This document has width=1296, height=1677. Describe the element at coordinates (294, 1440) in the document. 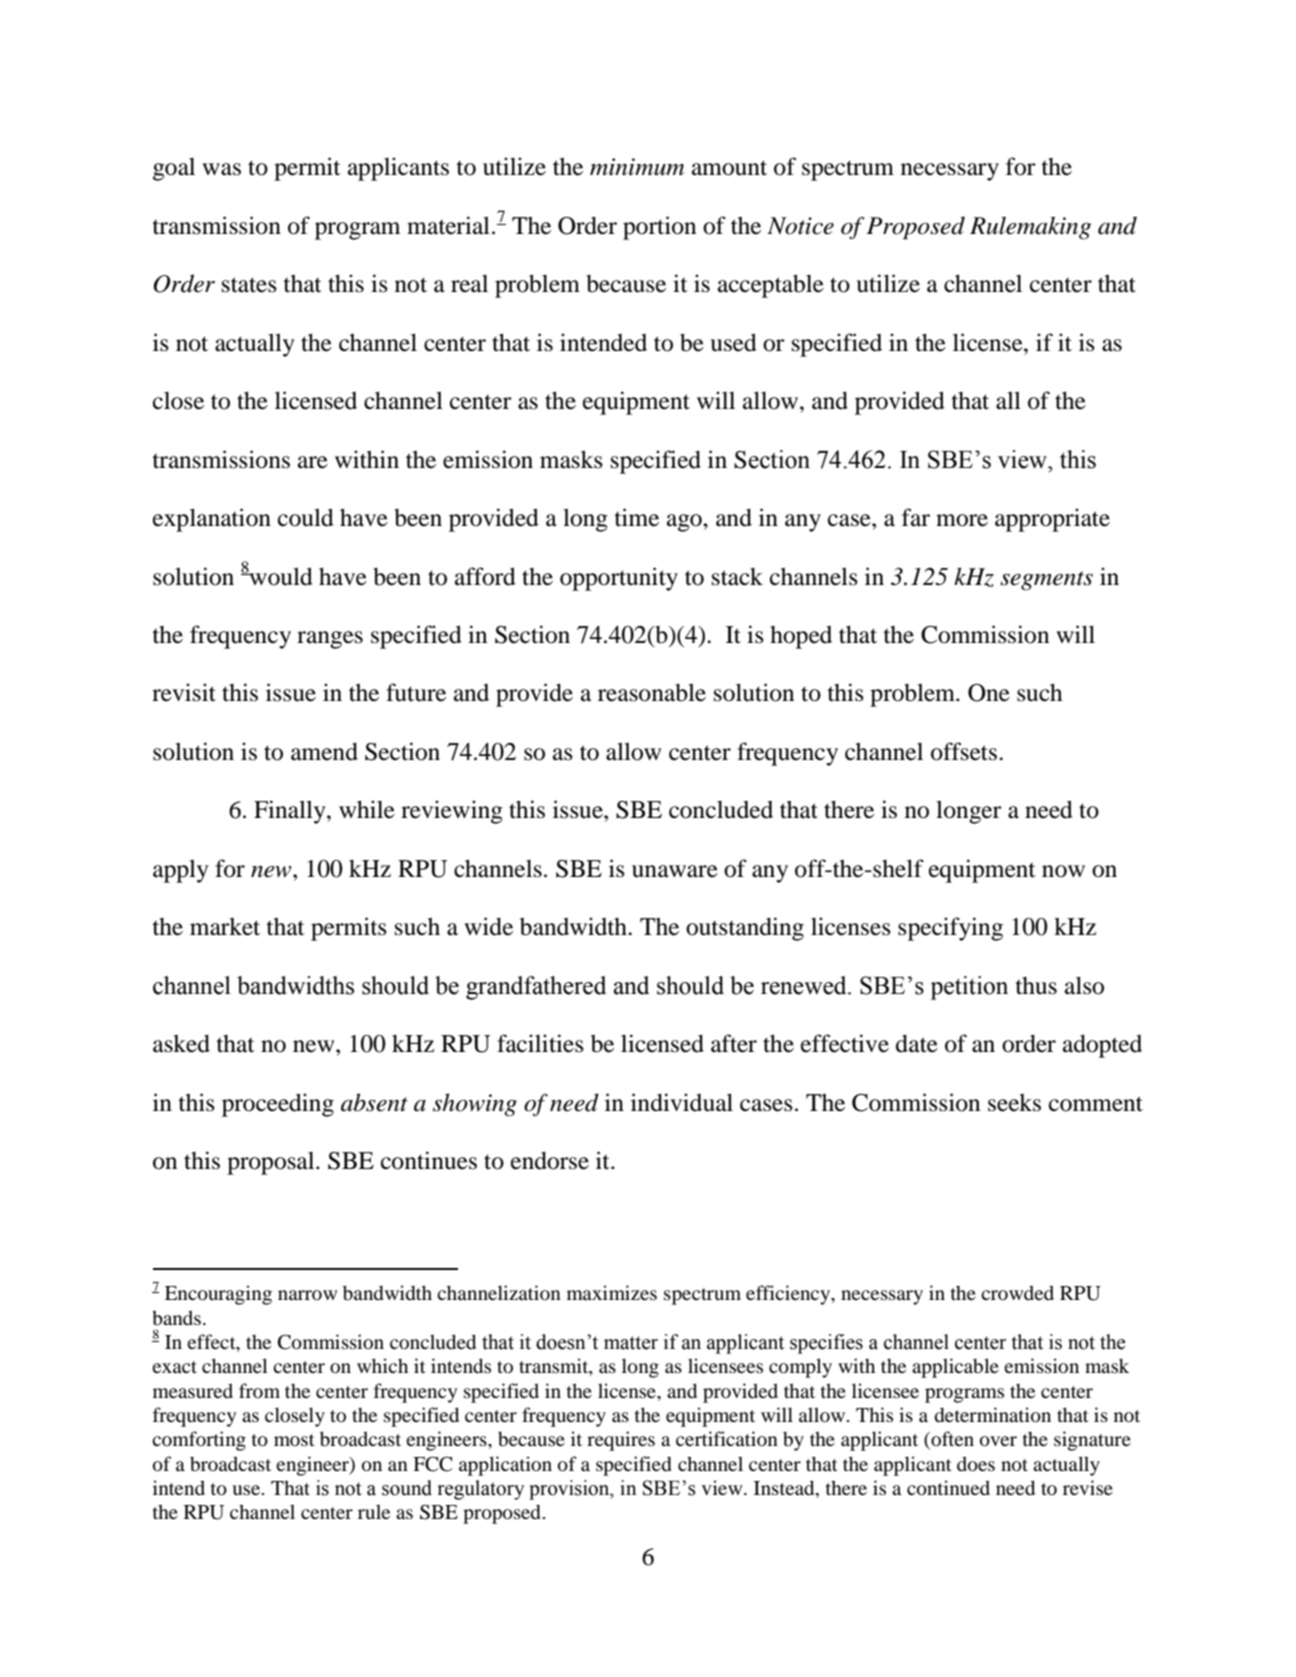

I see `most` at that location.
